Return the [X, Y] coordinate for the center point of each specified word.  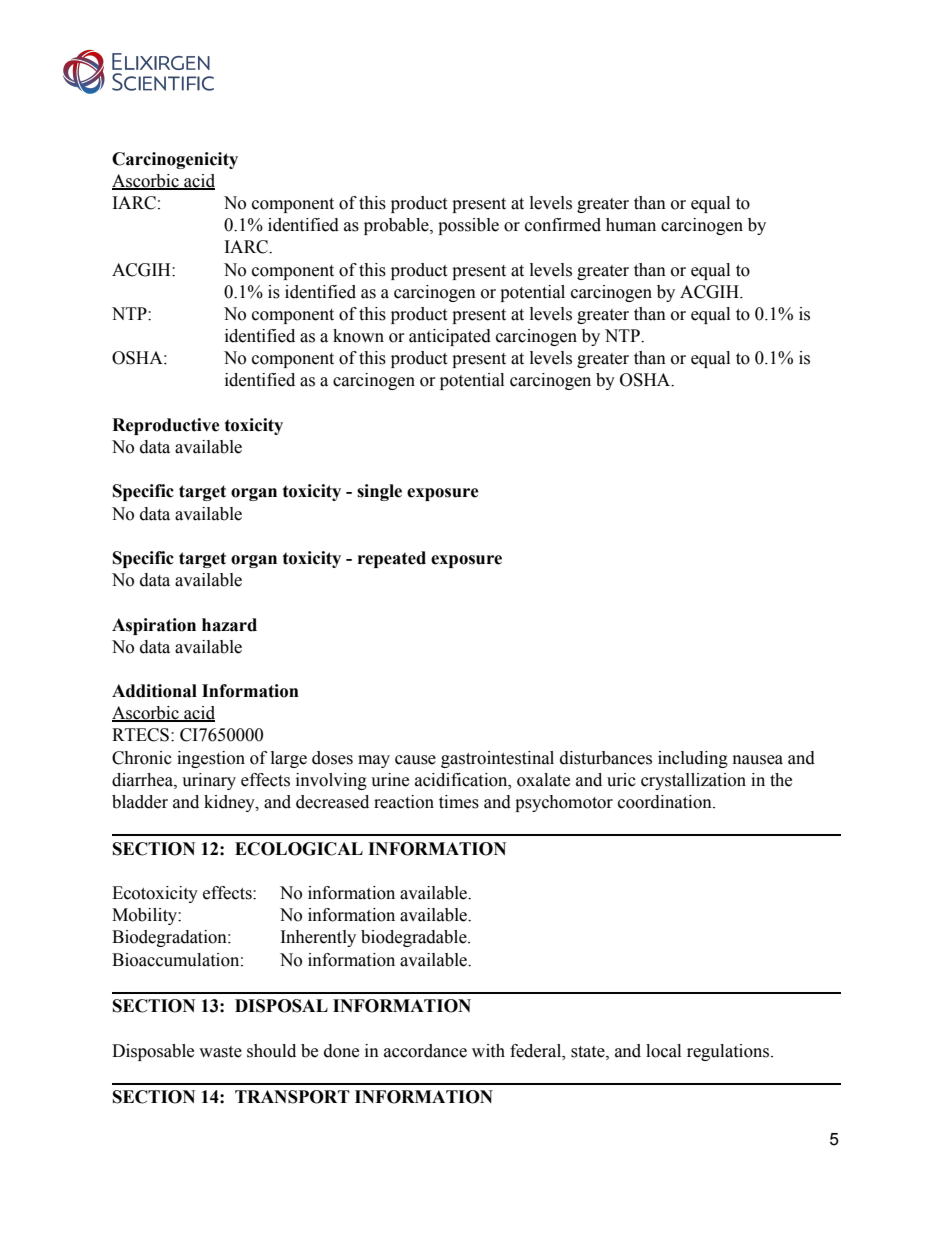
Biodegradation [170, 938]
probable [397, 226]
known [358, 336]
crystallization [693, 781]
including [693, 759]
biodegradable [415, 938]
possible [468, 226]
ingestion [211, 759]
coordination [666, 802]
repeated [392, 559]
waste [220, 1052]
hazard [229, 625]
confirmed [563, 225]
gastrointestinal [497, 759]
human [631, 225]
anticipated [450, 337]
